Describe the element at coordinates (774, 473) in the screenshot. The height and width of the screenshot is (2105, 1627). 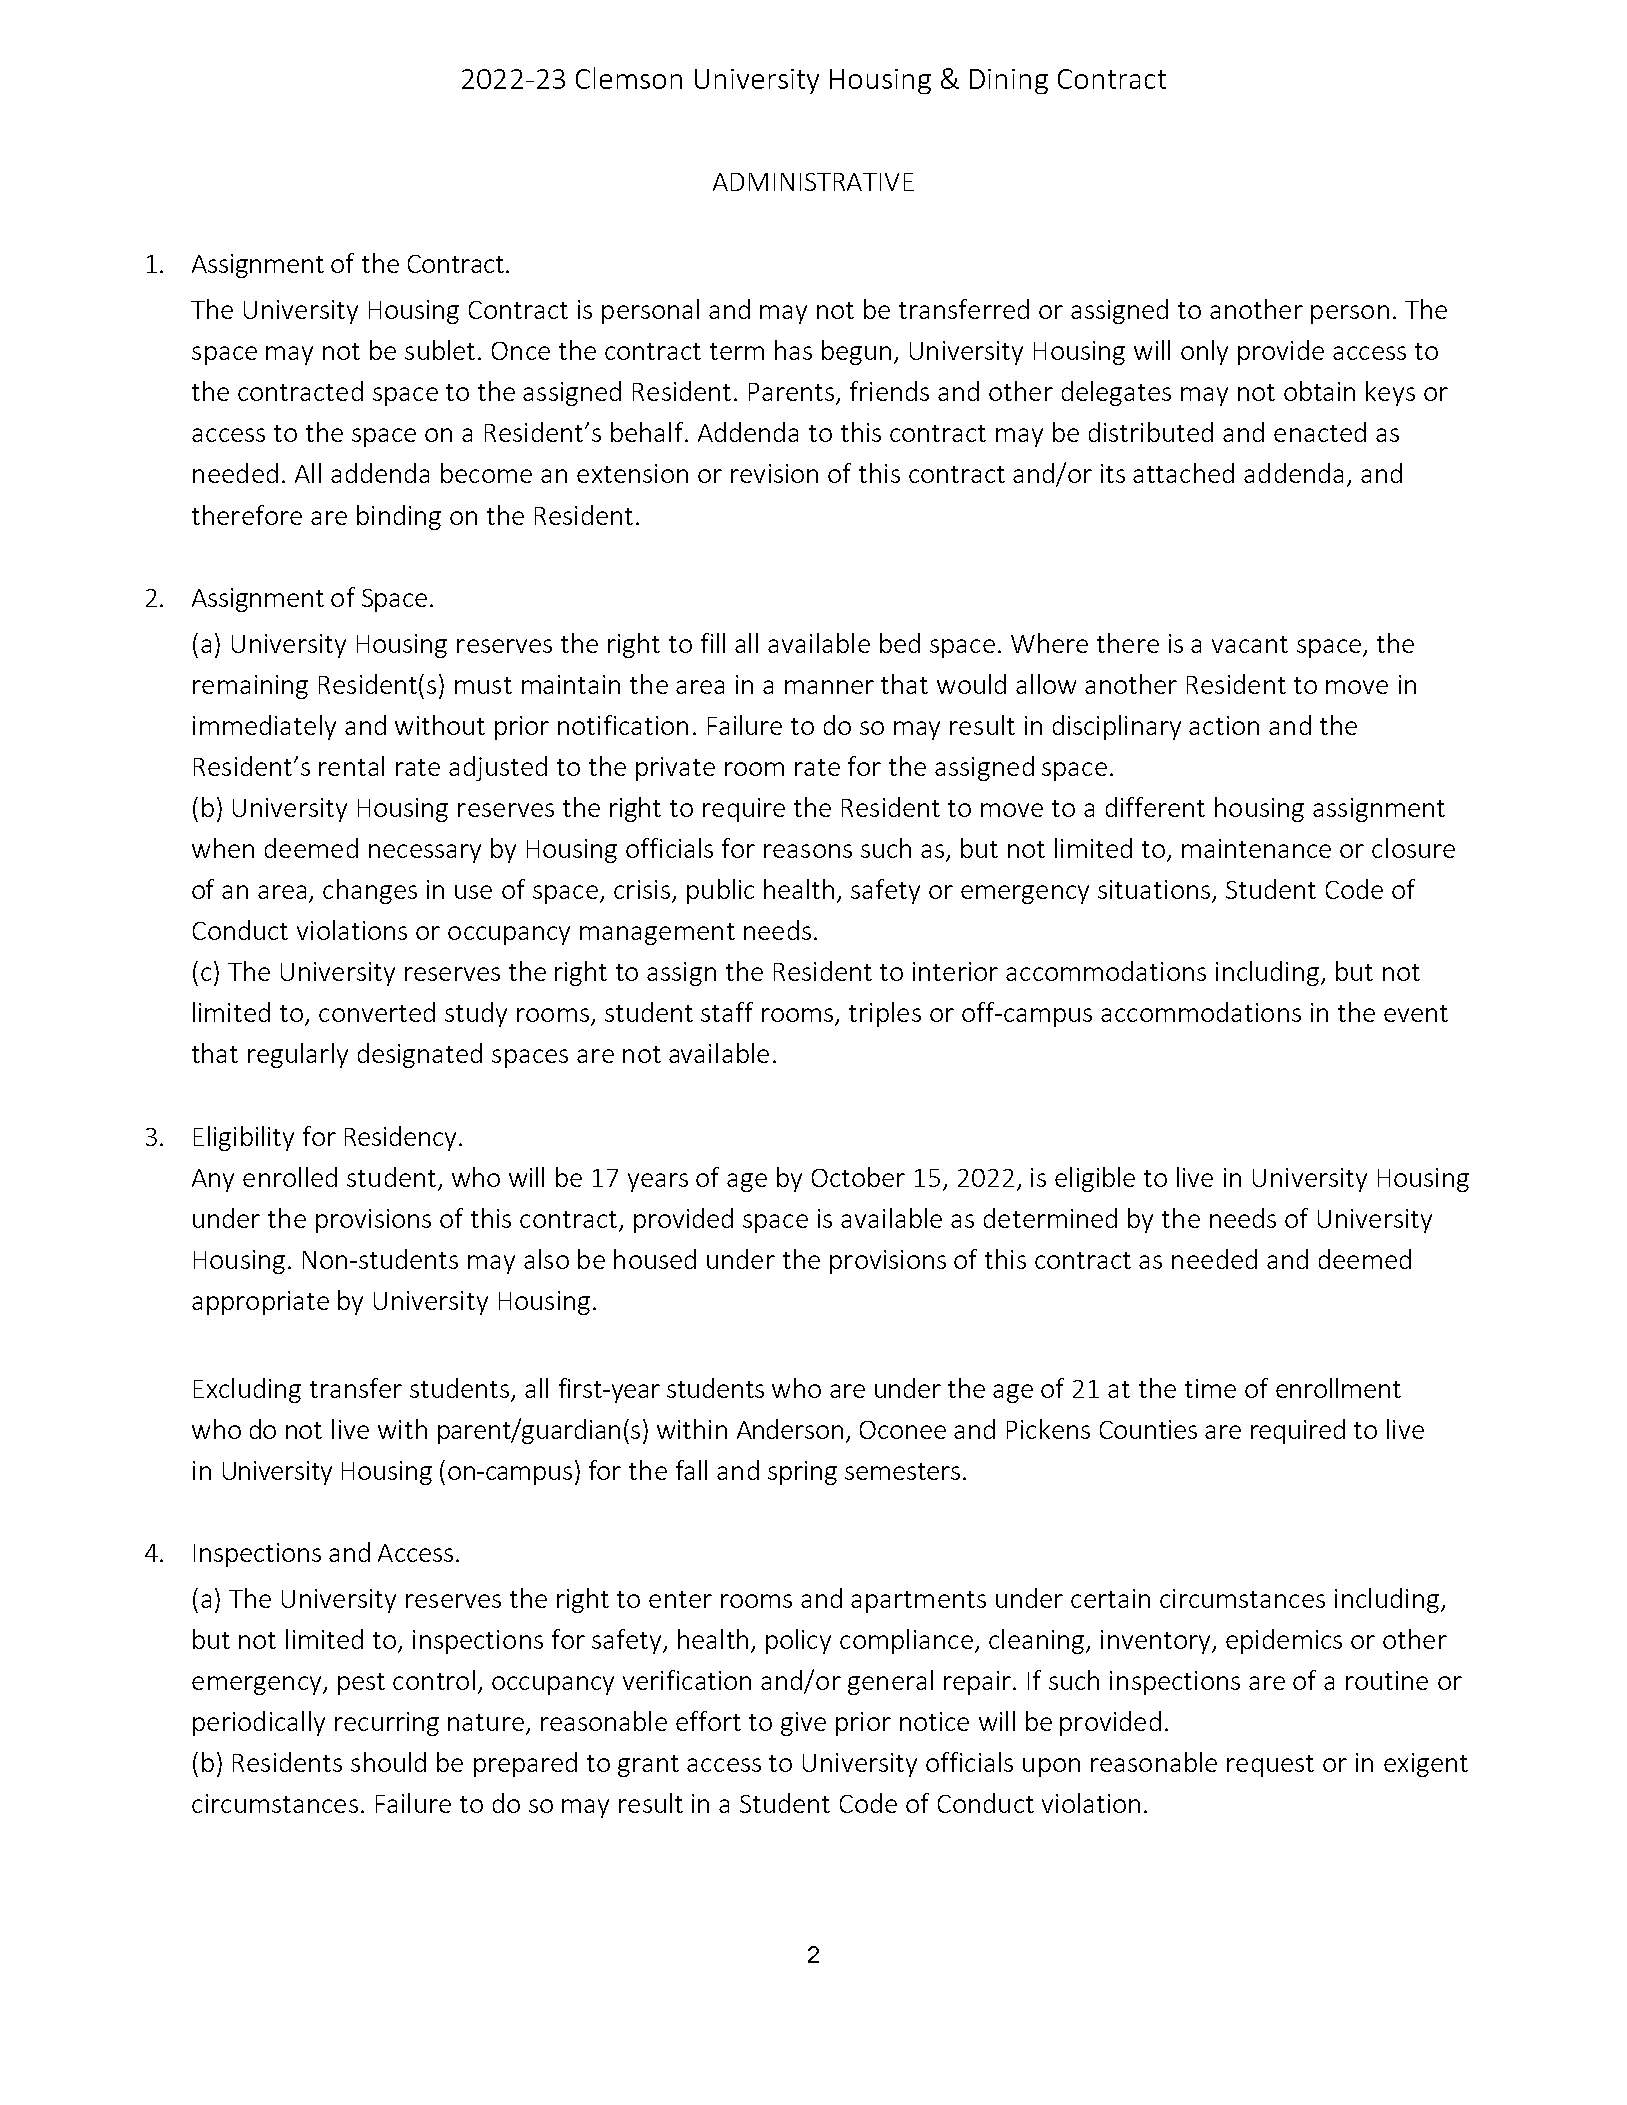
I see `revision` at that location.
